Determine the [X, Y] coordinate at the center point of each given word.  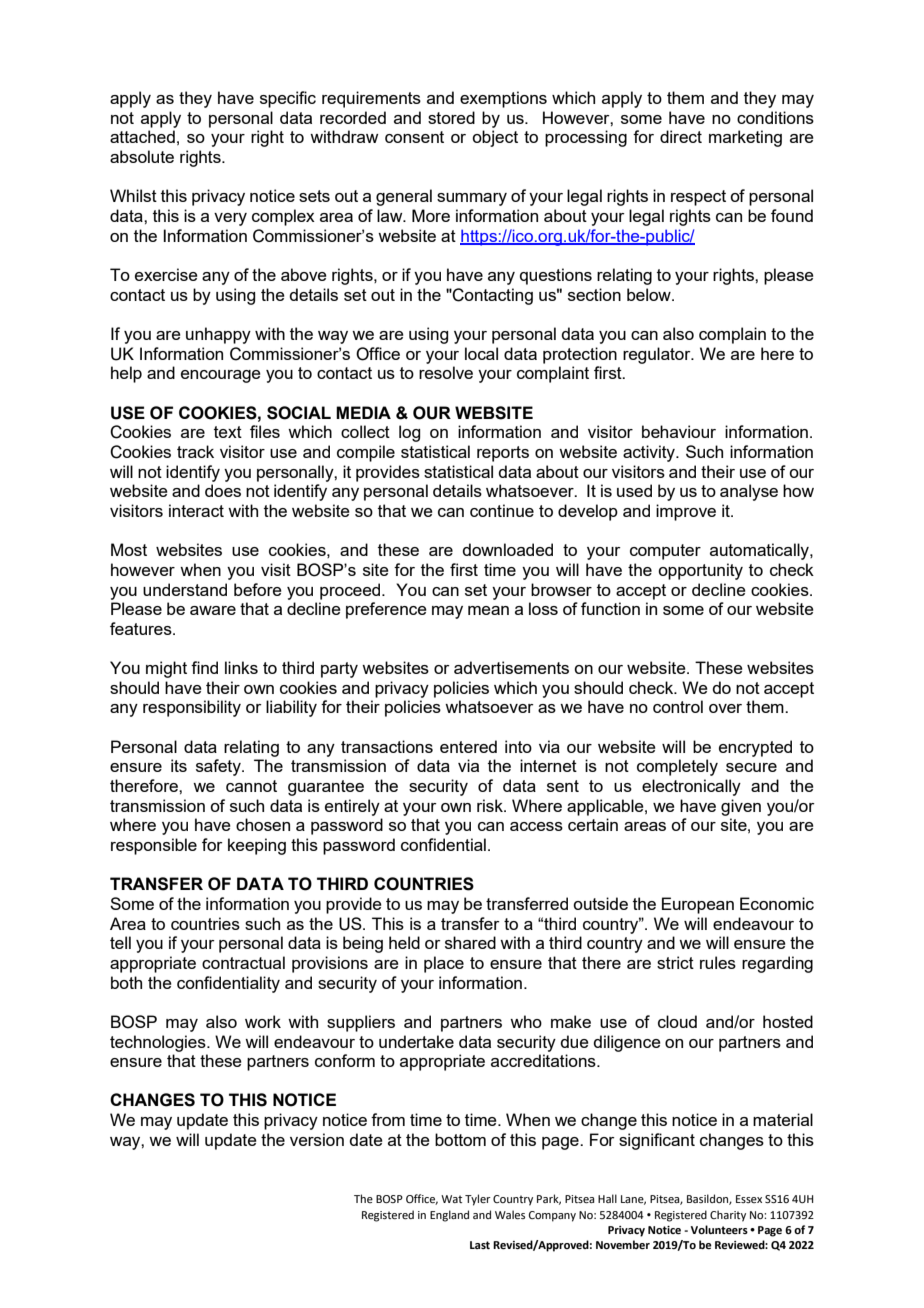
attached [142, 136]
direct [681, 136]
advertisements [511, 667]
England [449, 1216]
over [725, 708]
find [204, 667]
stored [451, 117]
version [317, 1139]
